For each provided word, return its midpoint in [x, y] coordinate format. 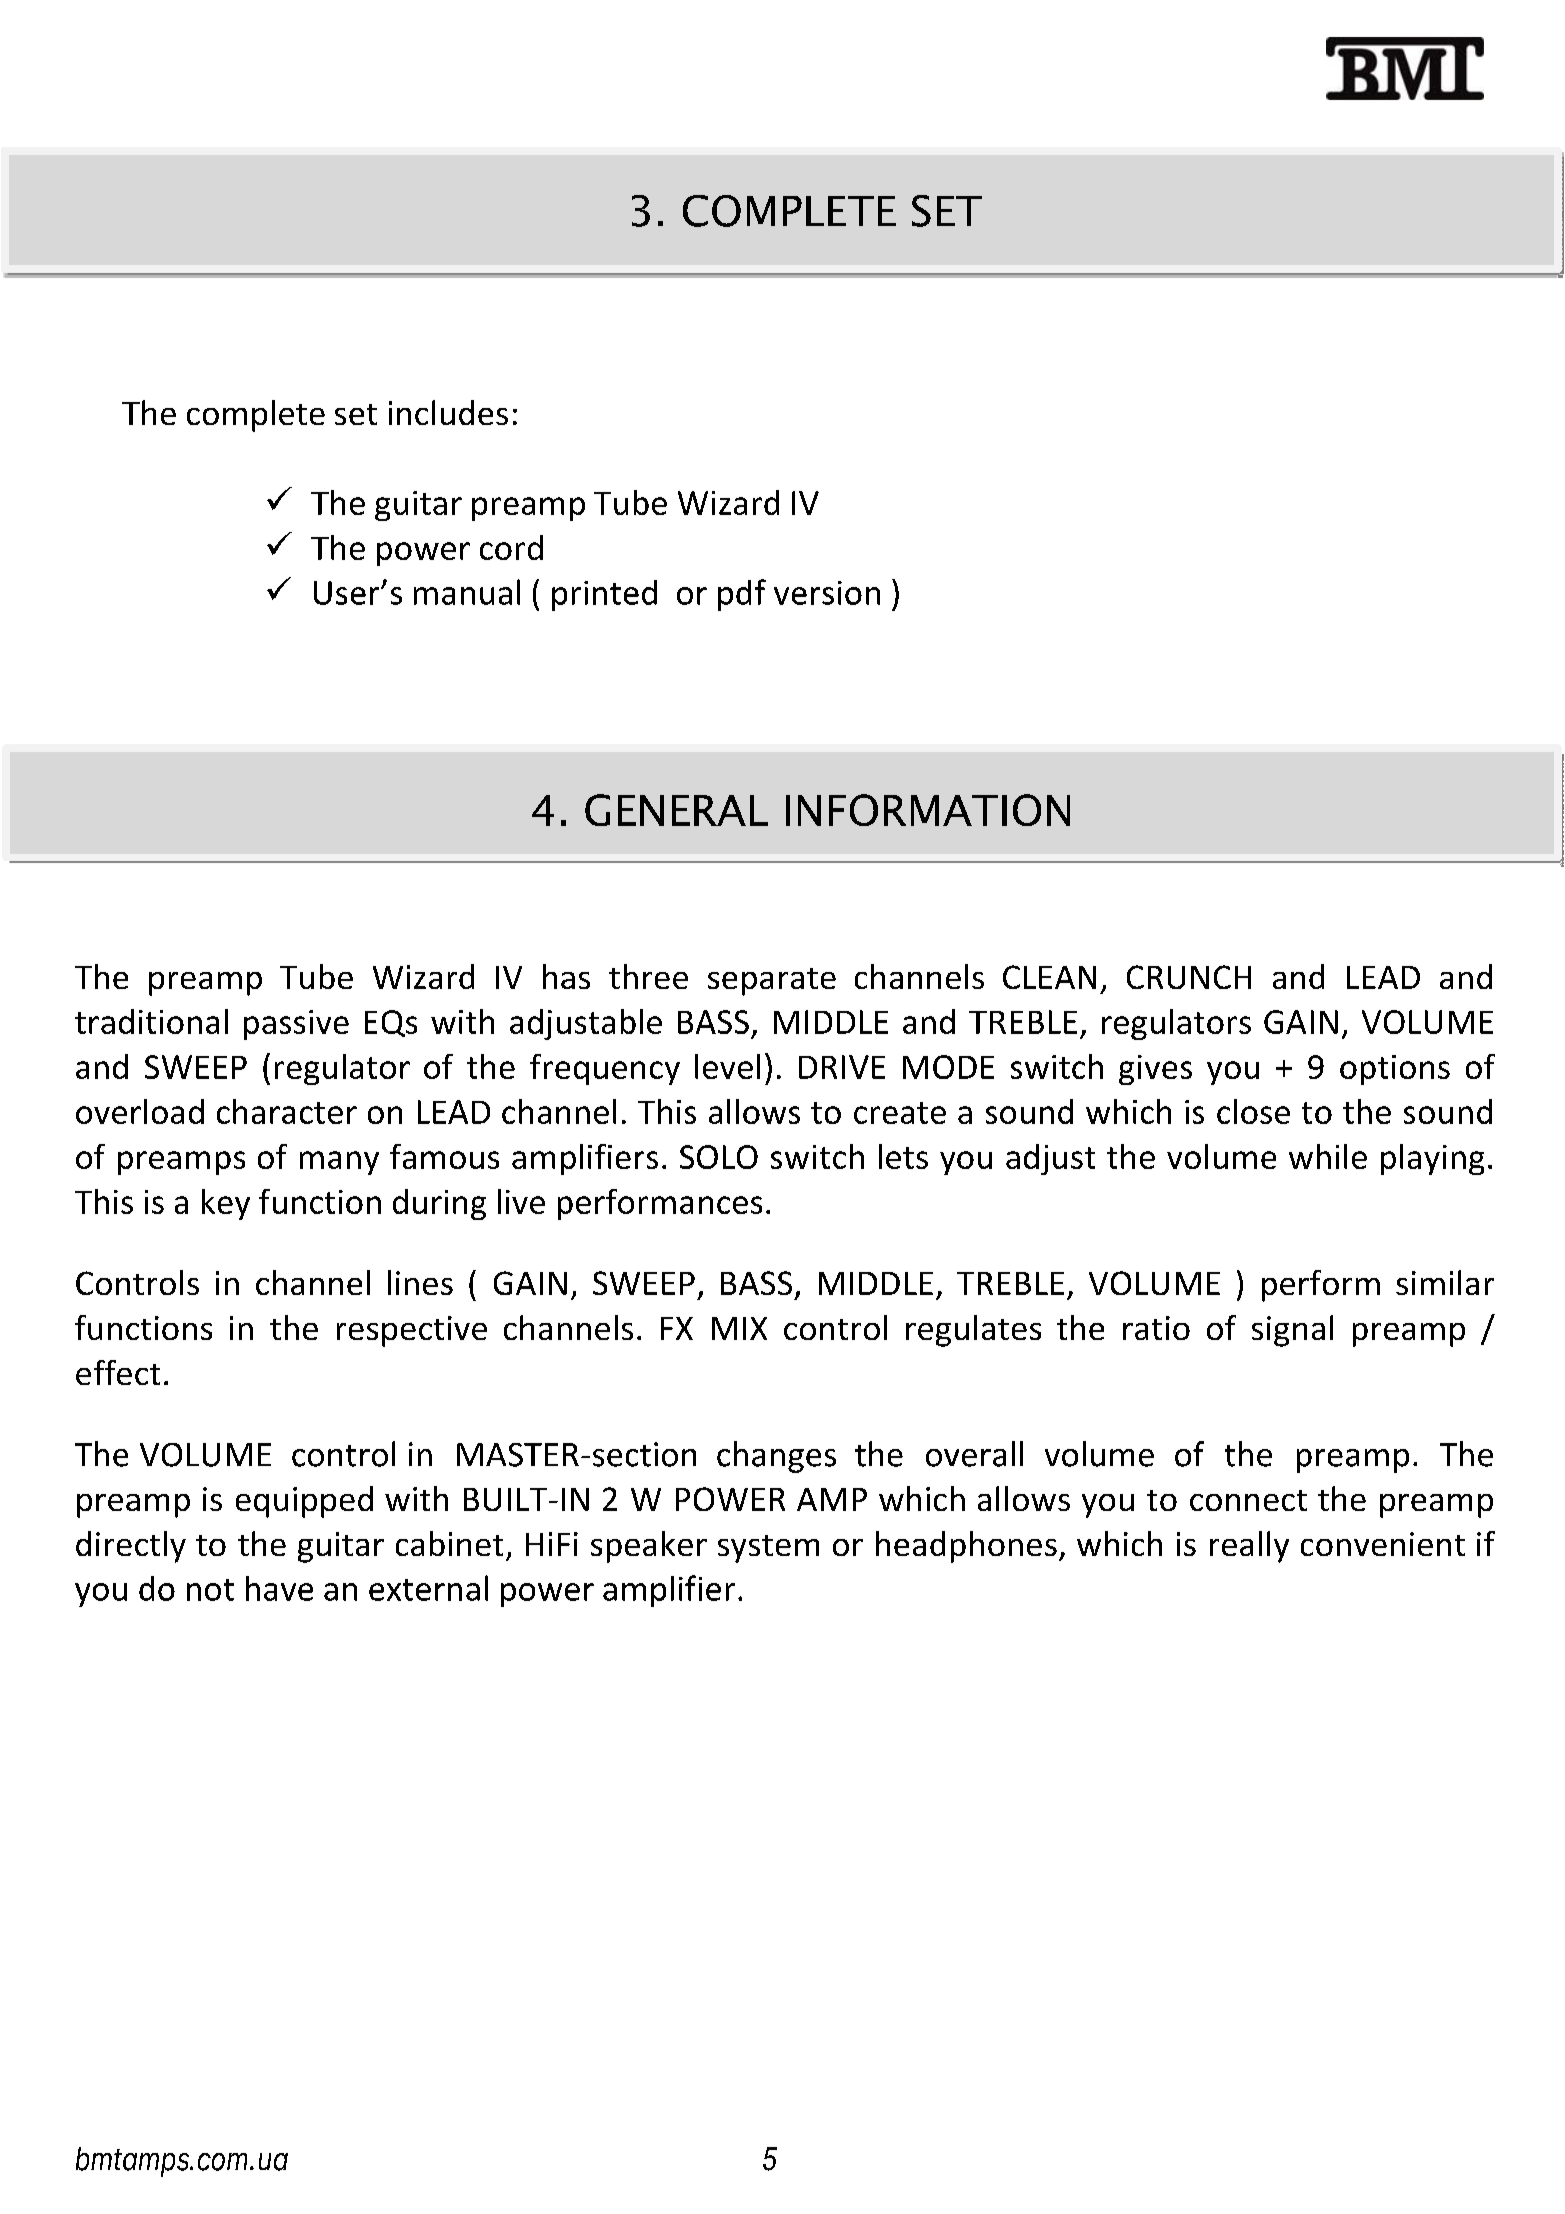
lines [420, 1282]
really [1249, 1547]
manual [467, 592]
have [279, 1588]
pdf [742, 595]
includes [448, 412]
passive [296, 1025]
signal [1292, 1331]
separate [772, 982]
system [768, 1549]
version [827, 593]
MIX [739, 1328]
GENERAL [676, 810]
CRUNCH [1189, 977]
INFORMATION [928, 810]
